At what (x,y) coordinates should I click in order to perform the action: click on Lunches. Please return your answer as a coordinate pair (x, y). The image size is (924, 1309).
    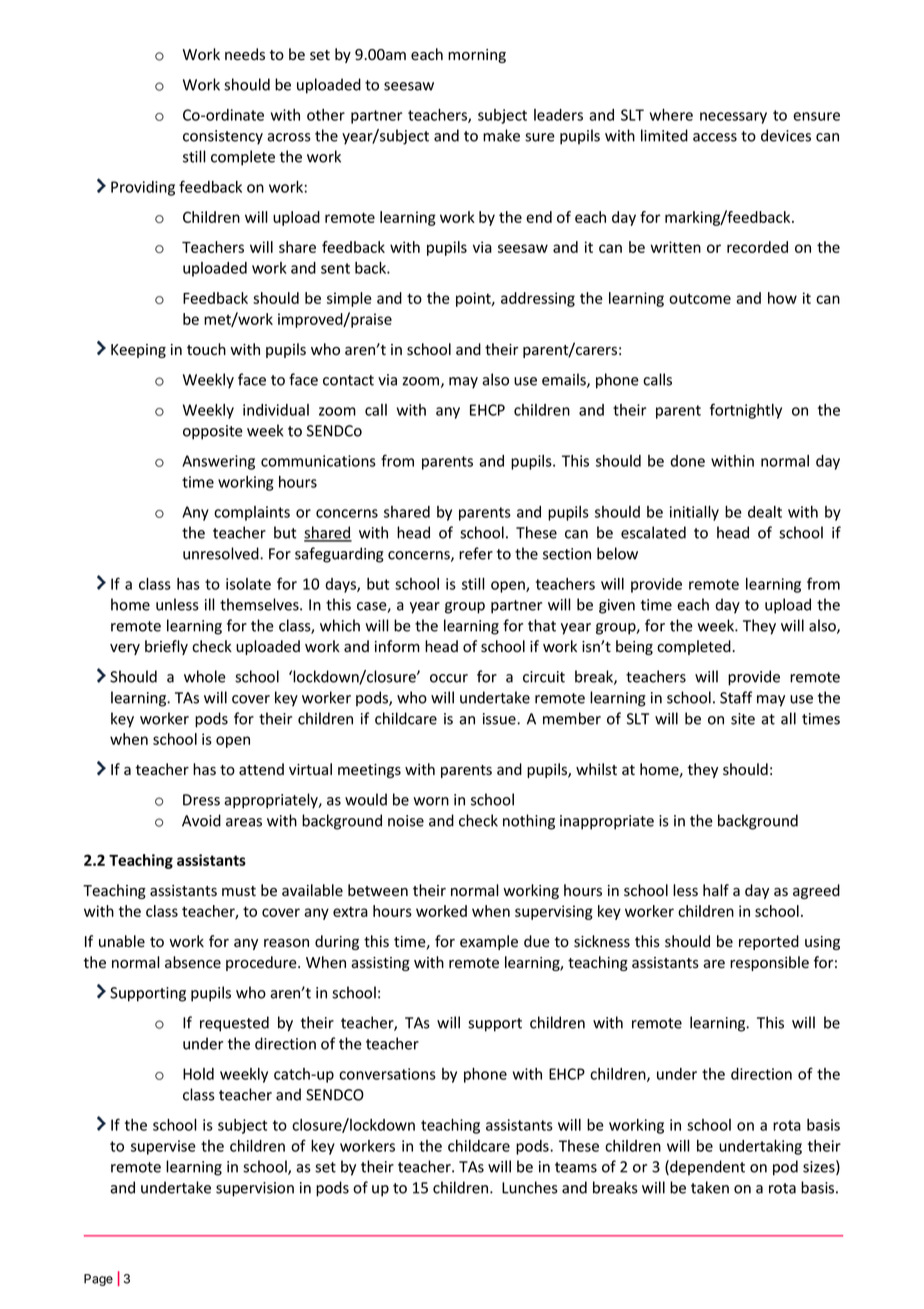
    Looking at the image, I should click on (530, 1187).
